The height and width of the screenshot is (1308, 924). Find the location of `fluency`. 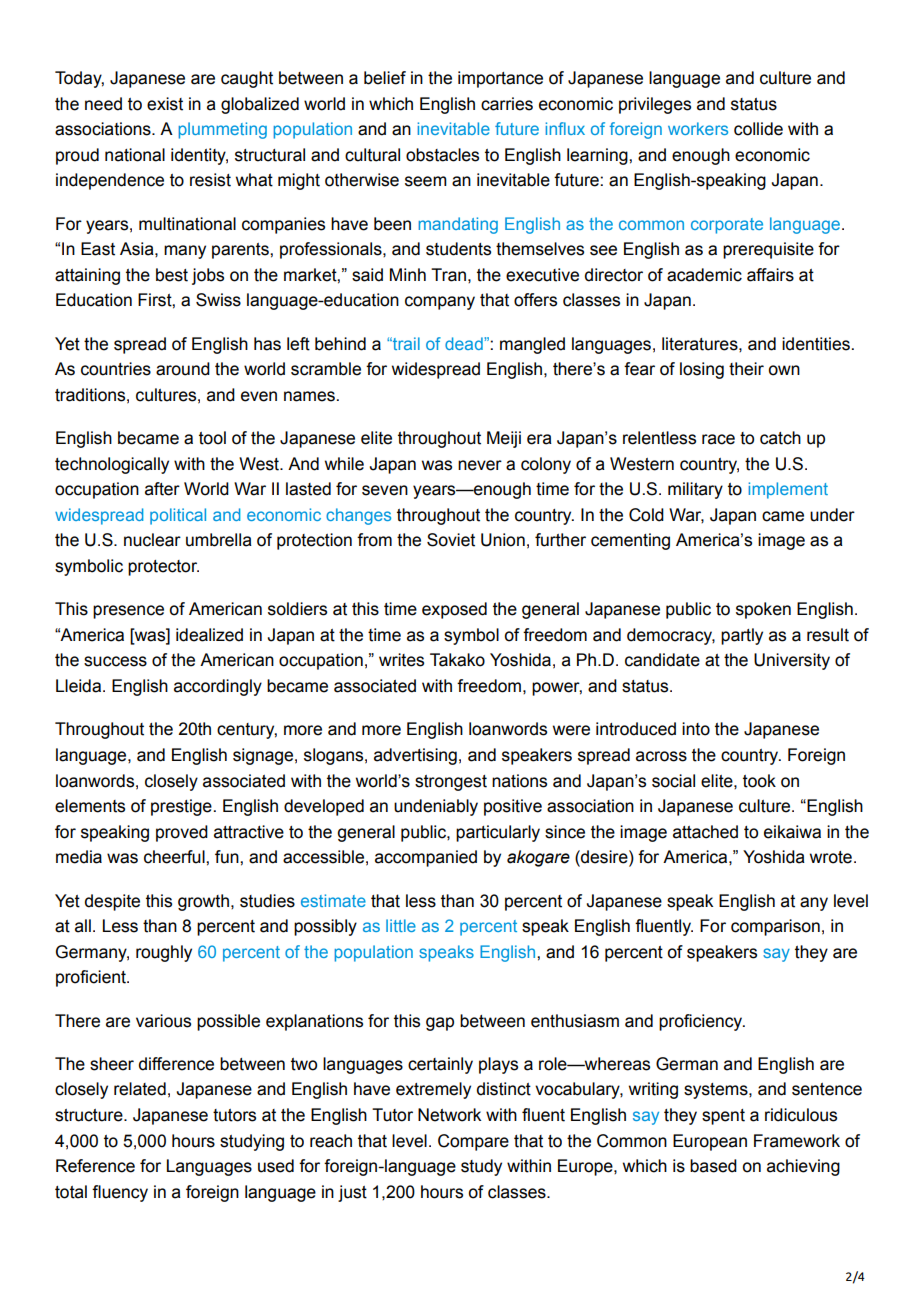

fluency is located at coordinates (120, 1193).
